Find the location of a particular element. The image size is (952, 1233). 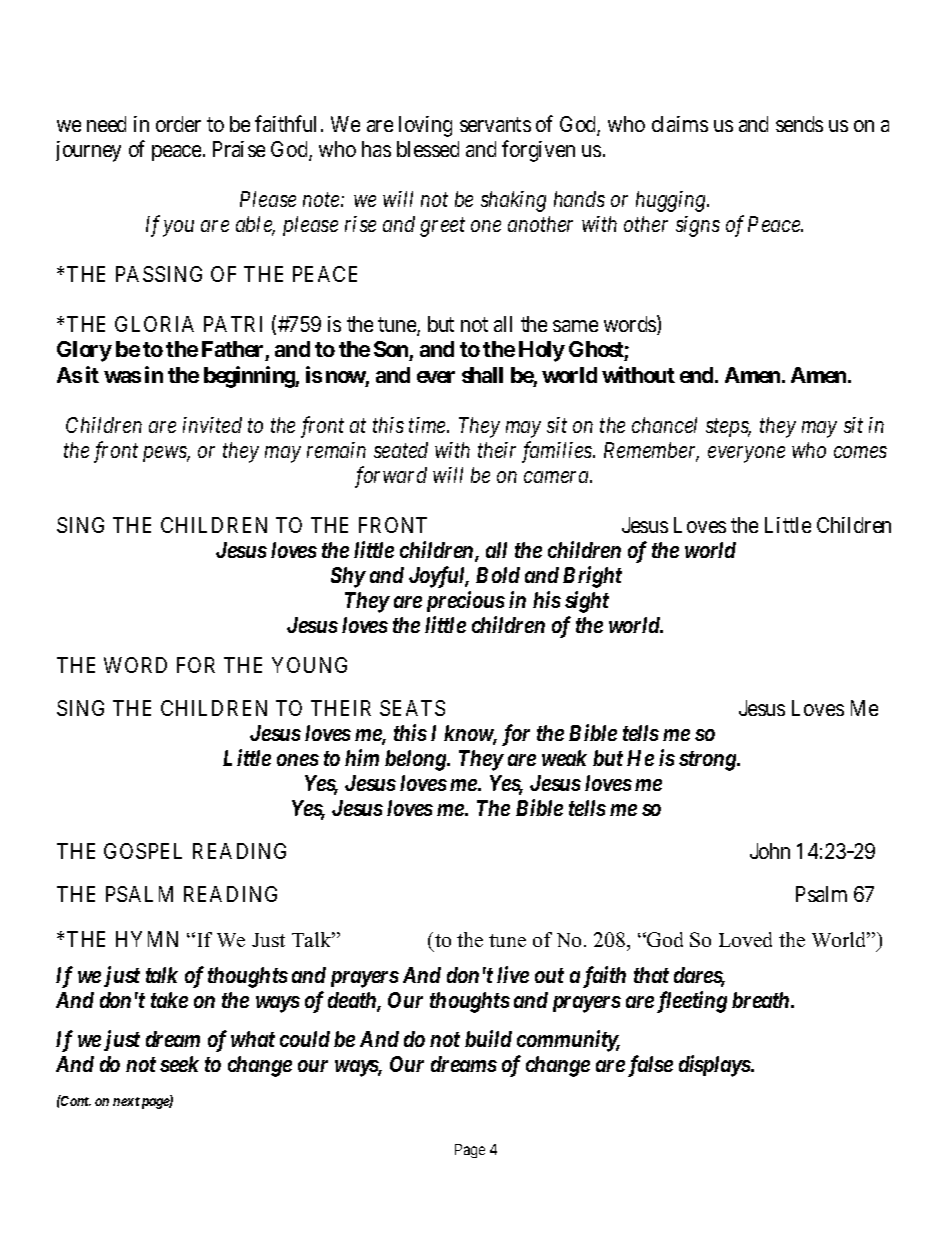

order is located at coordinates (178, 124).
